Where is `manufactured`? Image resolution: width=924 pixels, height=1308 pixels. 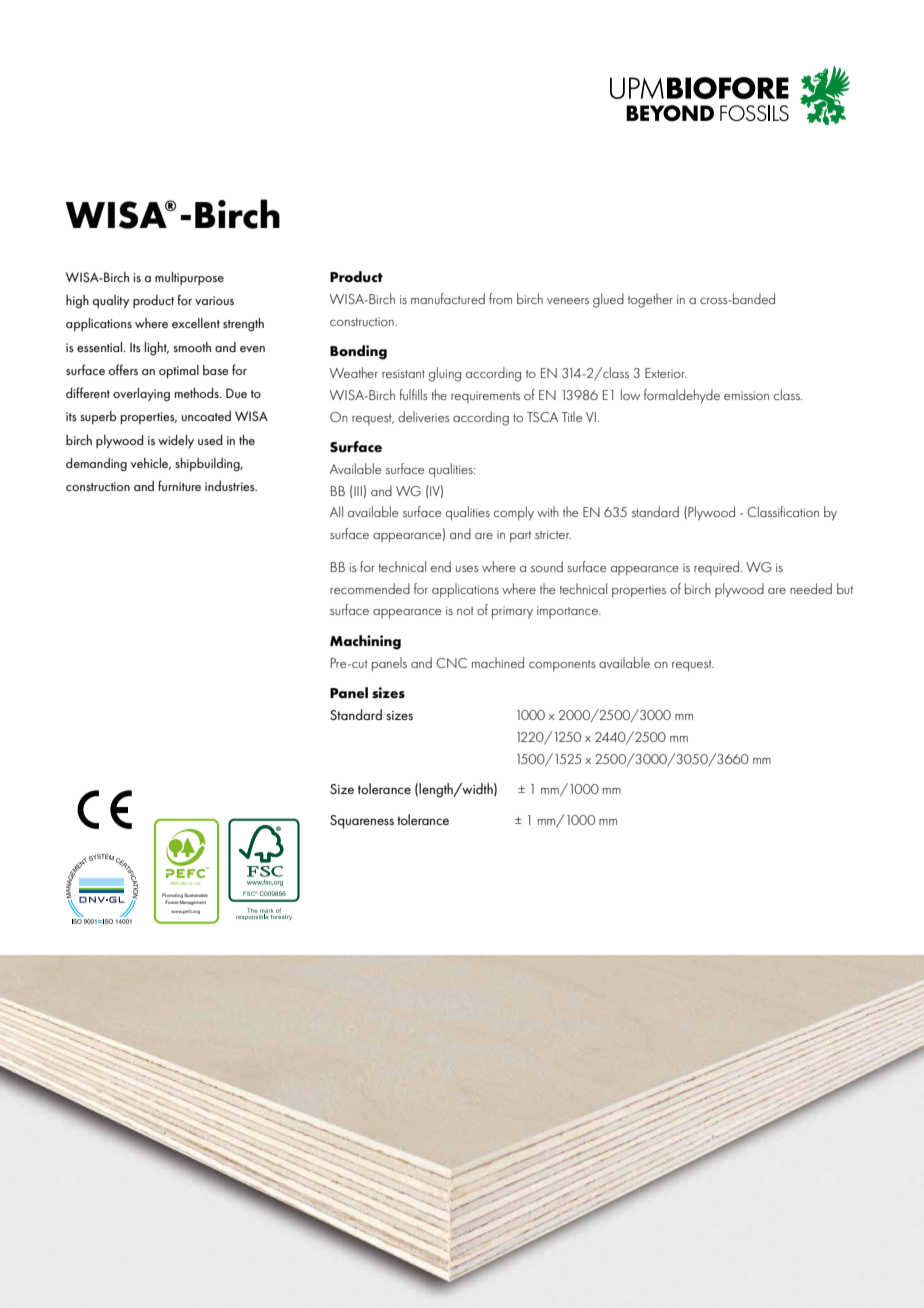
manufactured is located at coordinates (448, 298).
